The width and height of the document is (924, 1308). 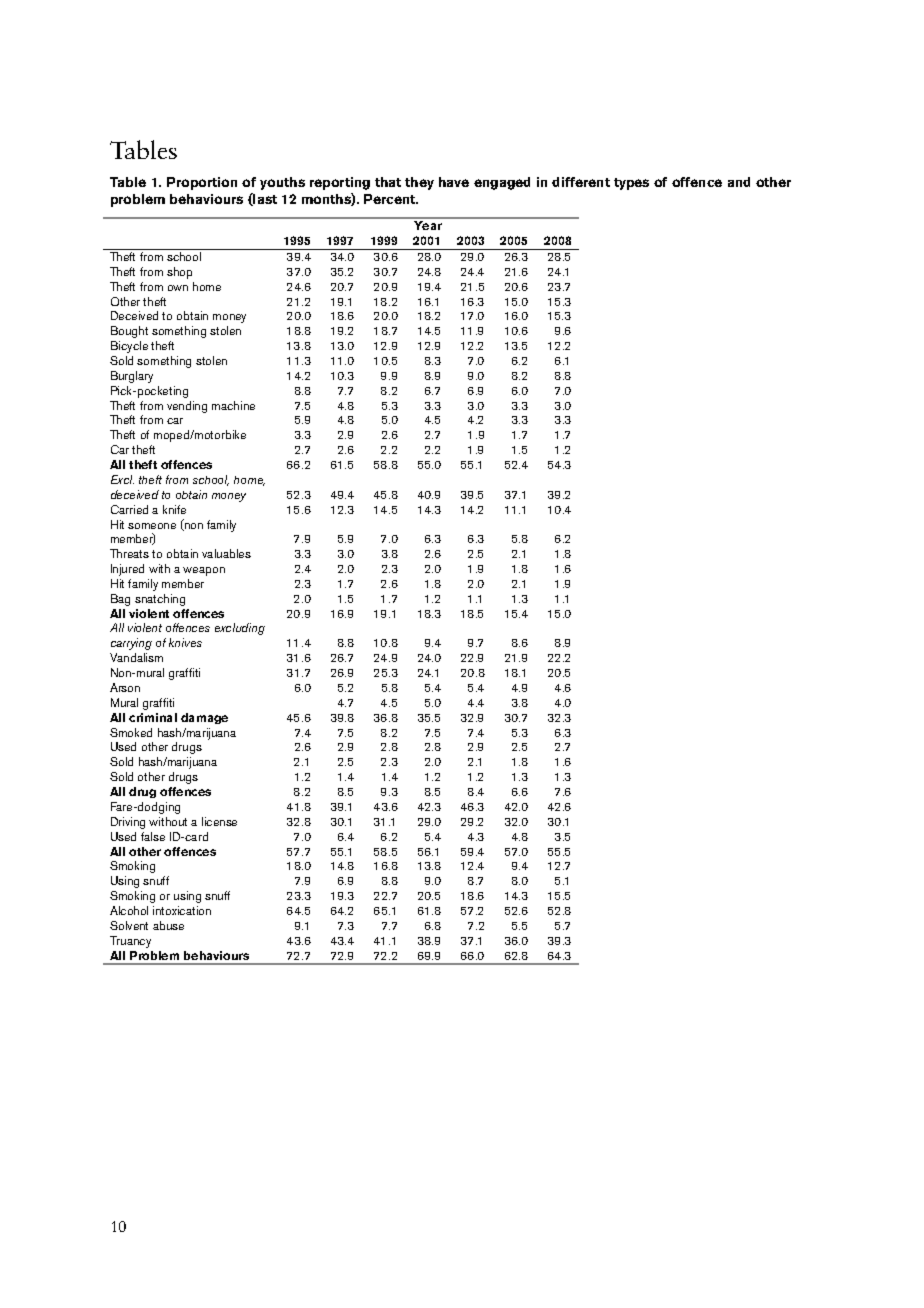 What do you see at coordinates (391, 199) in the document?
I see `Percent` at bounding box center [391, 199].
